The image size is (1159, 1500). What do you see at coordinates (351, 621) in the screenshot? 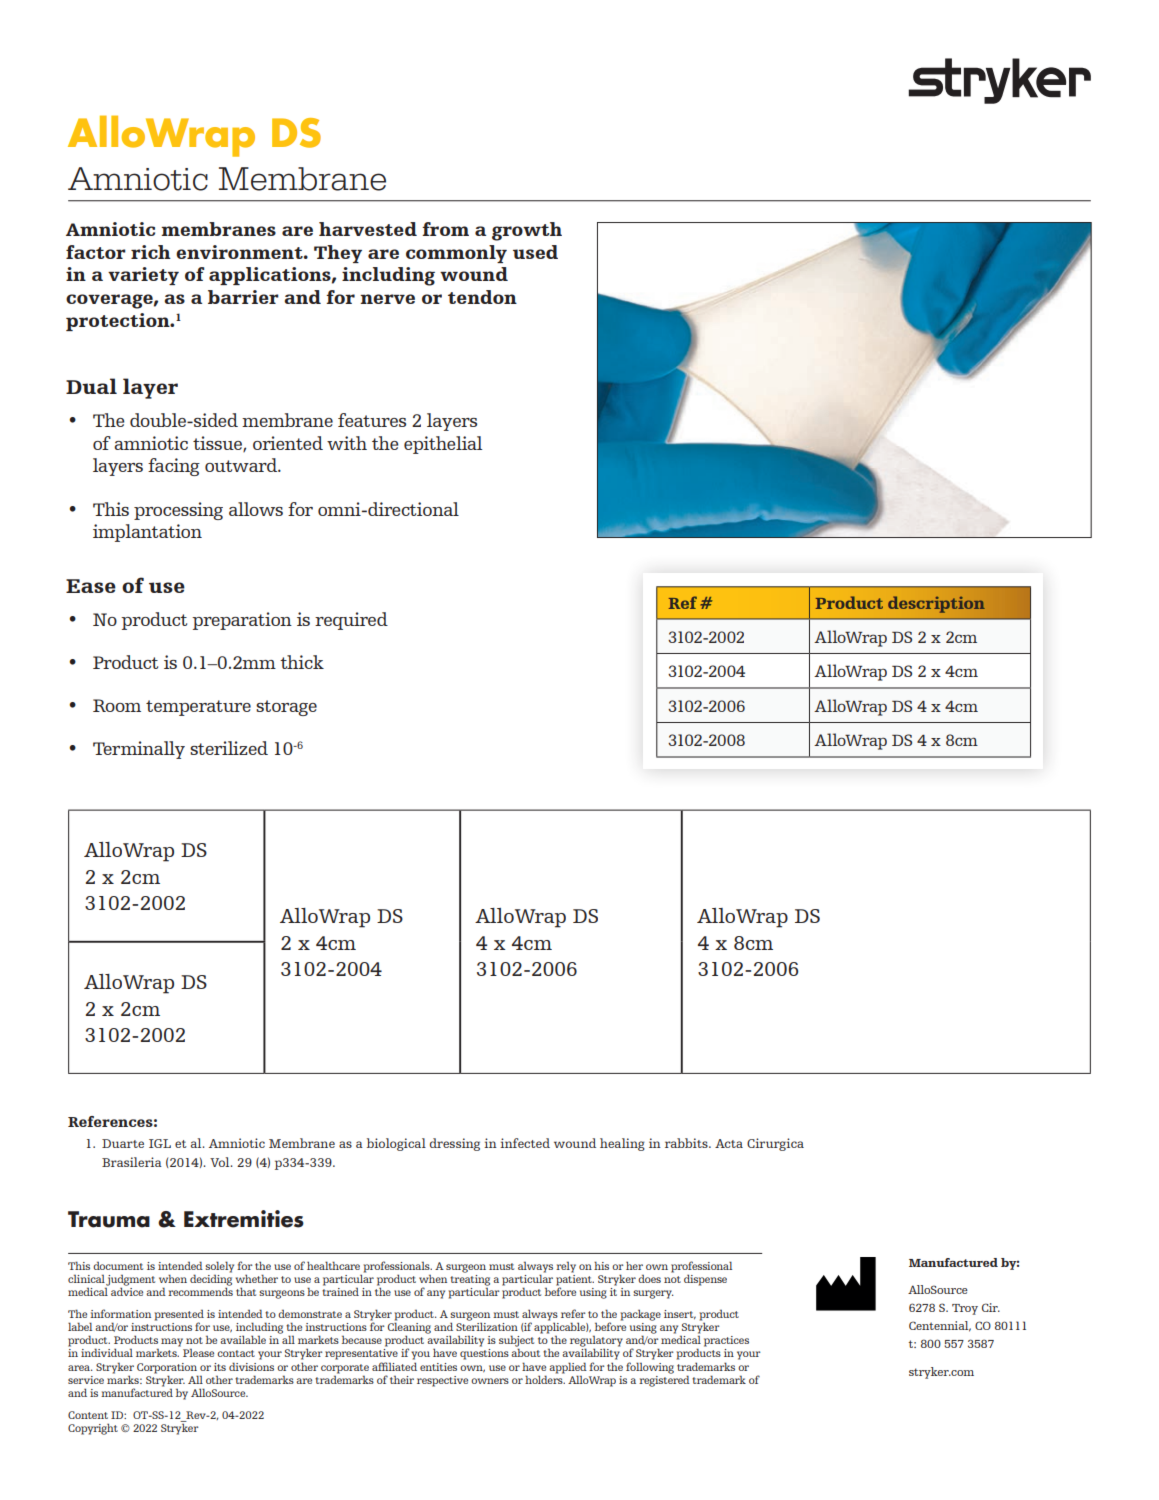
I see `required` at bounding box center [351, 621].
